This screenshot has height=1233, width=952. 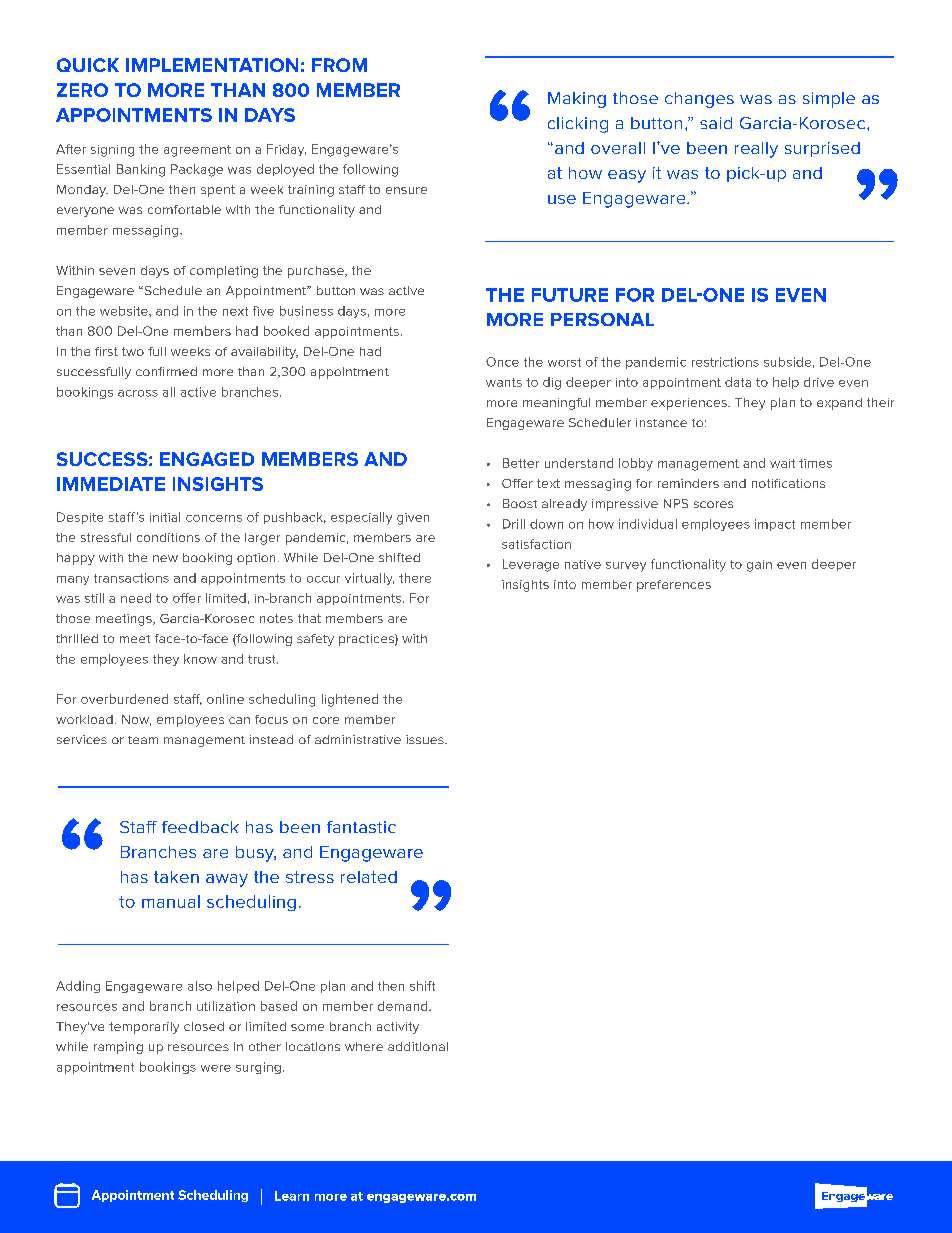 I want to click on Making, so click(x=577, y=100).
